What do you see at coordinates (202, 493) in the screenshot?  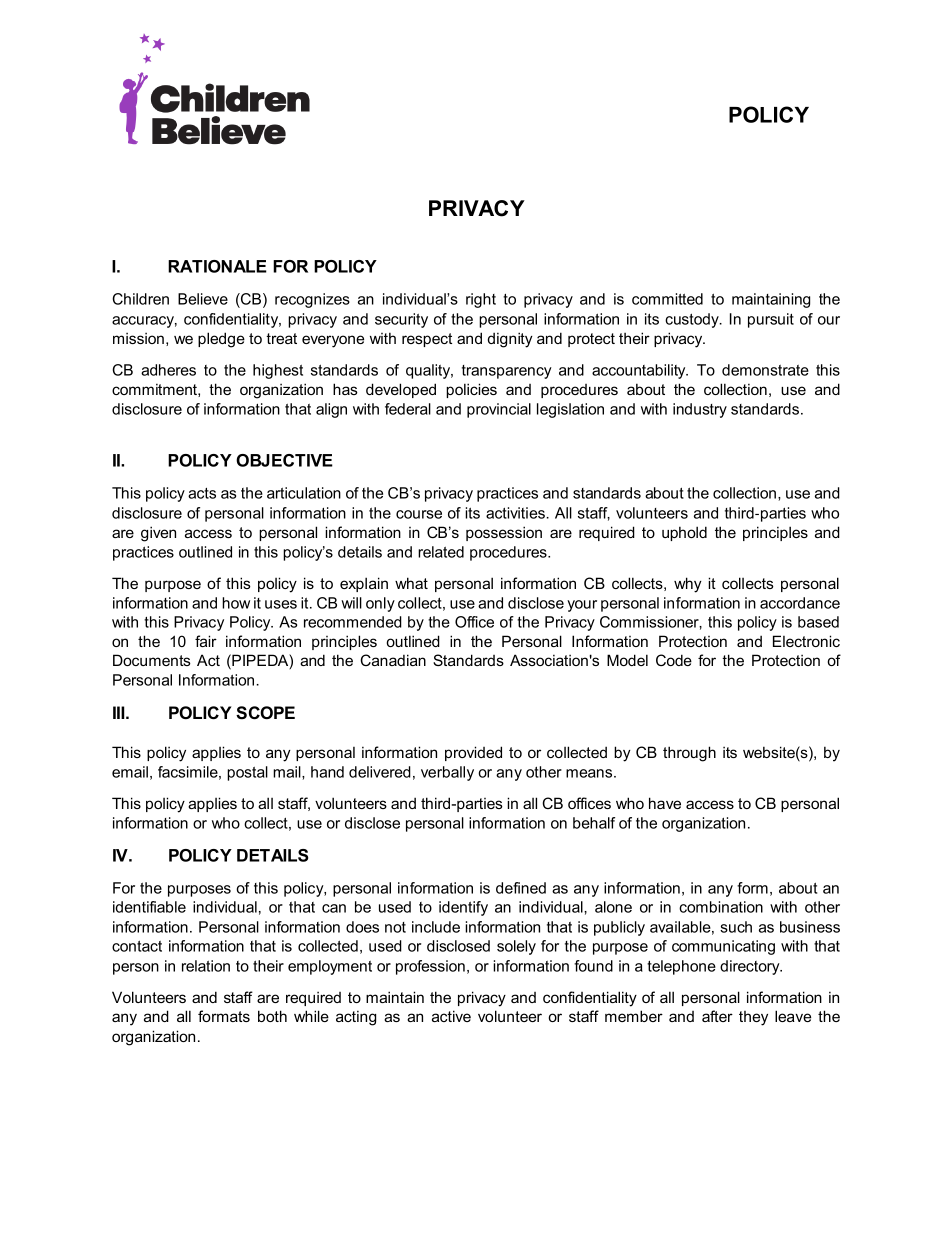 I see `acts` at bounding box center [202, 493].
